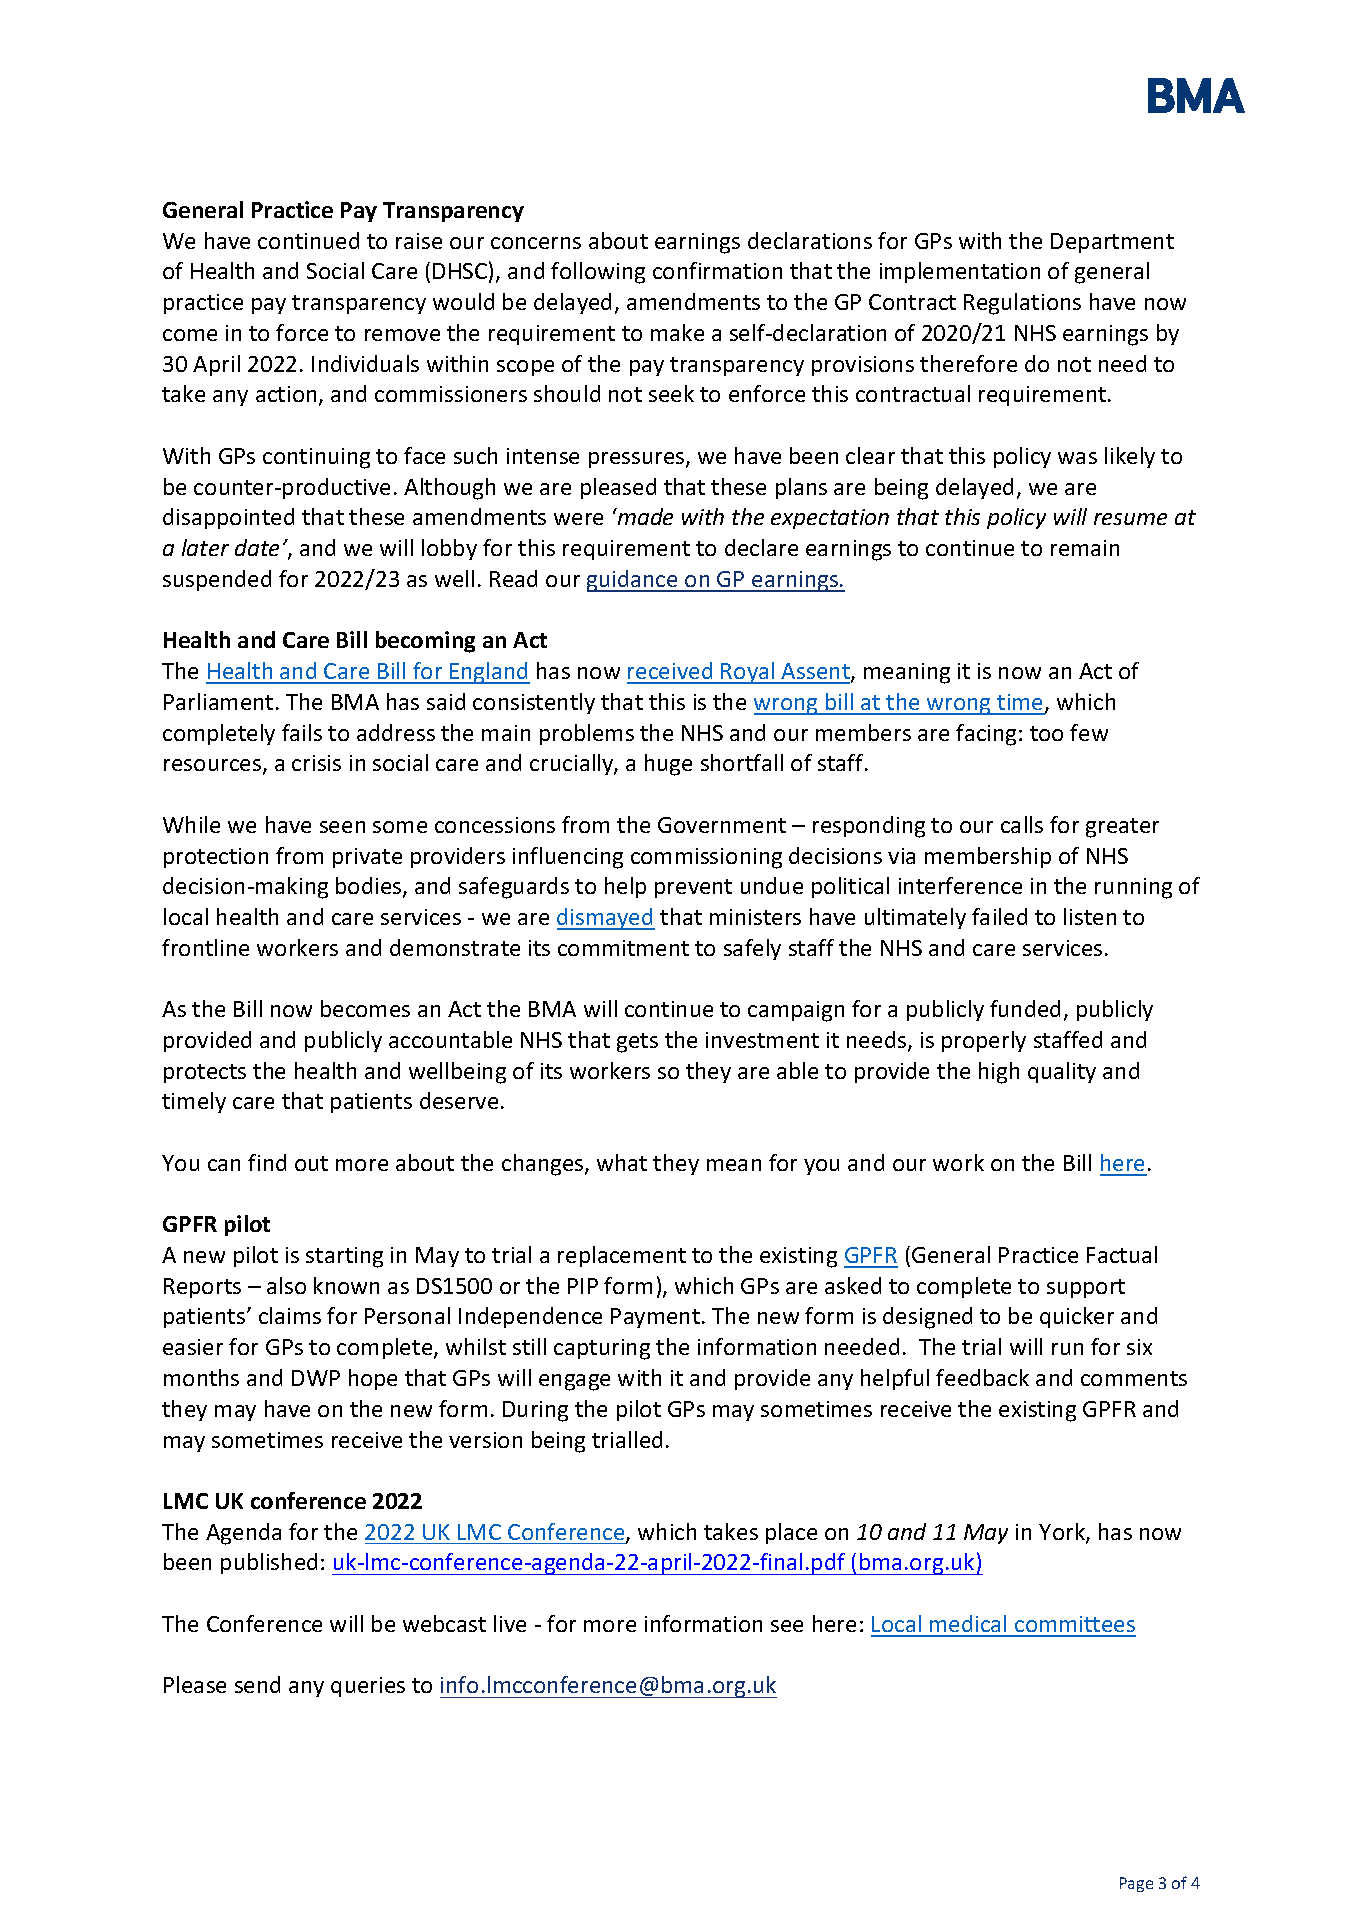  What do you see at coordinates (1022, 304) in the screenshot?
I see `Regulations` at bounding box center [1022, 304].
